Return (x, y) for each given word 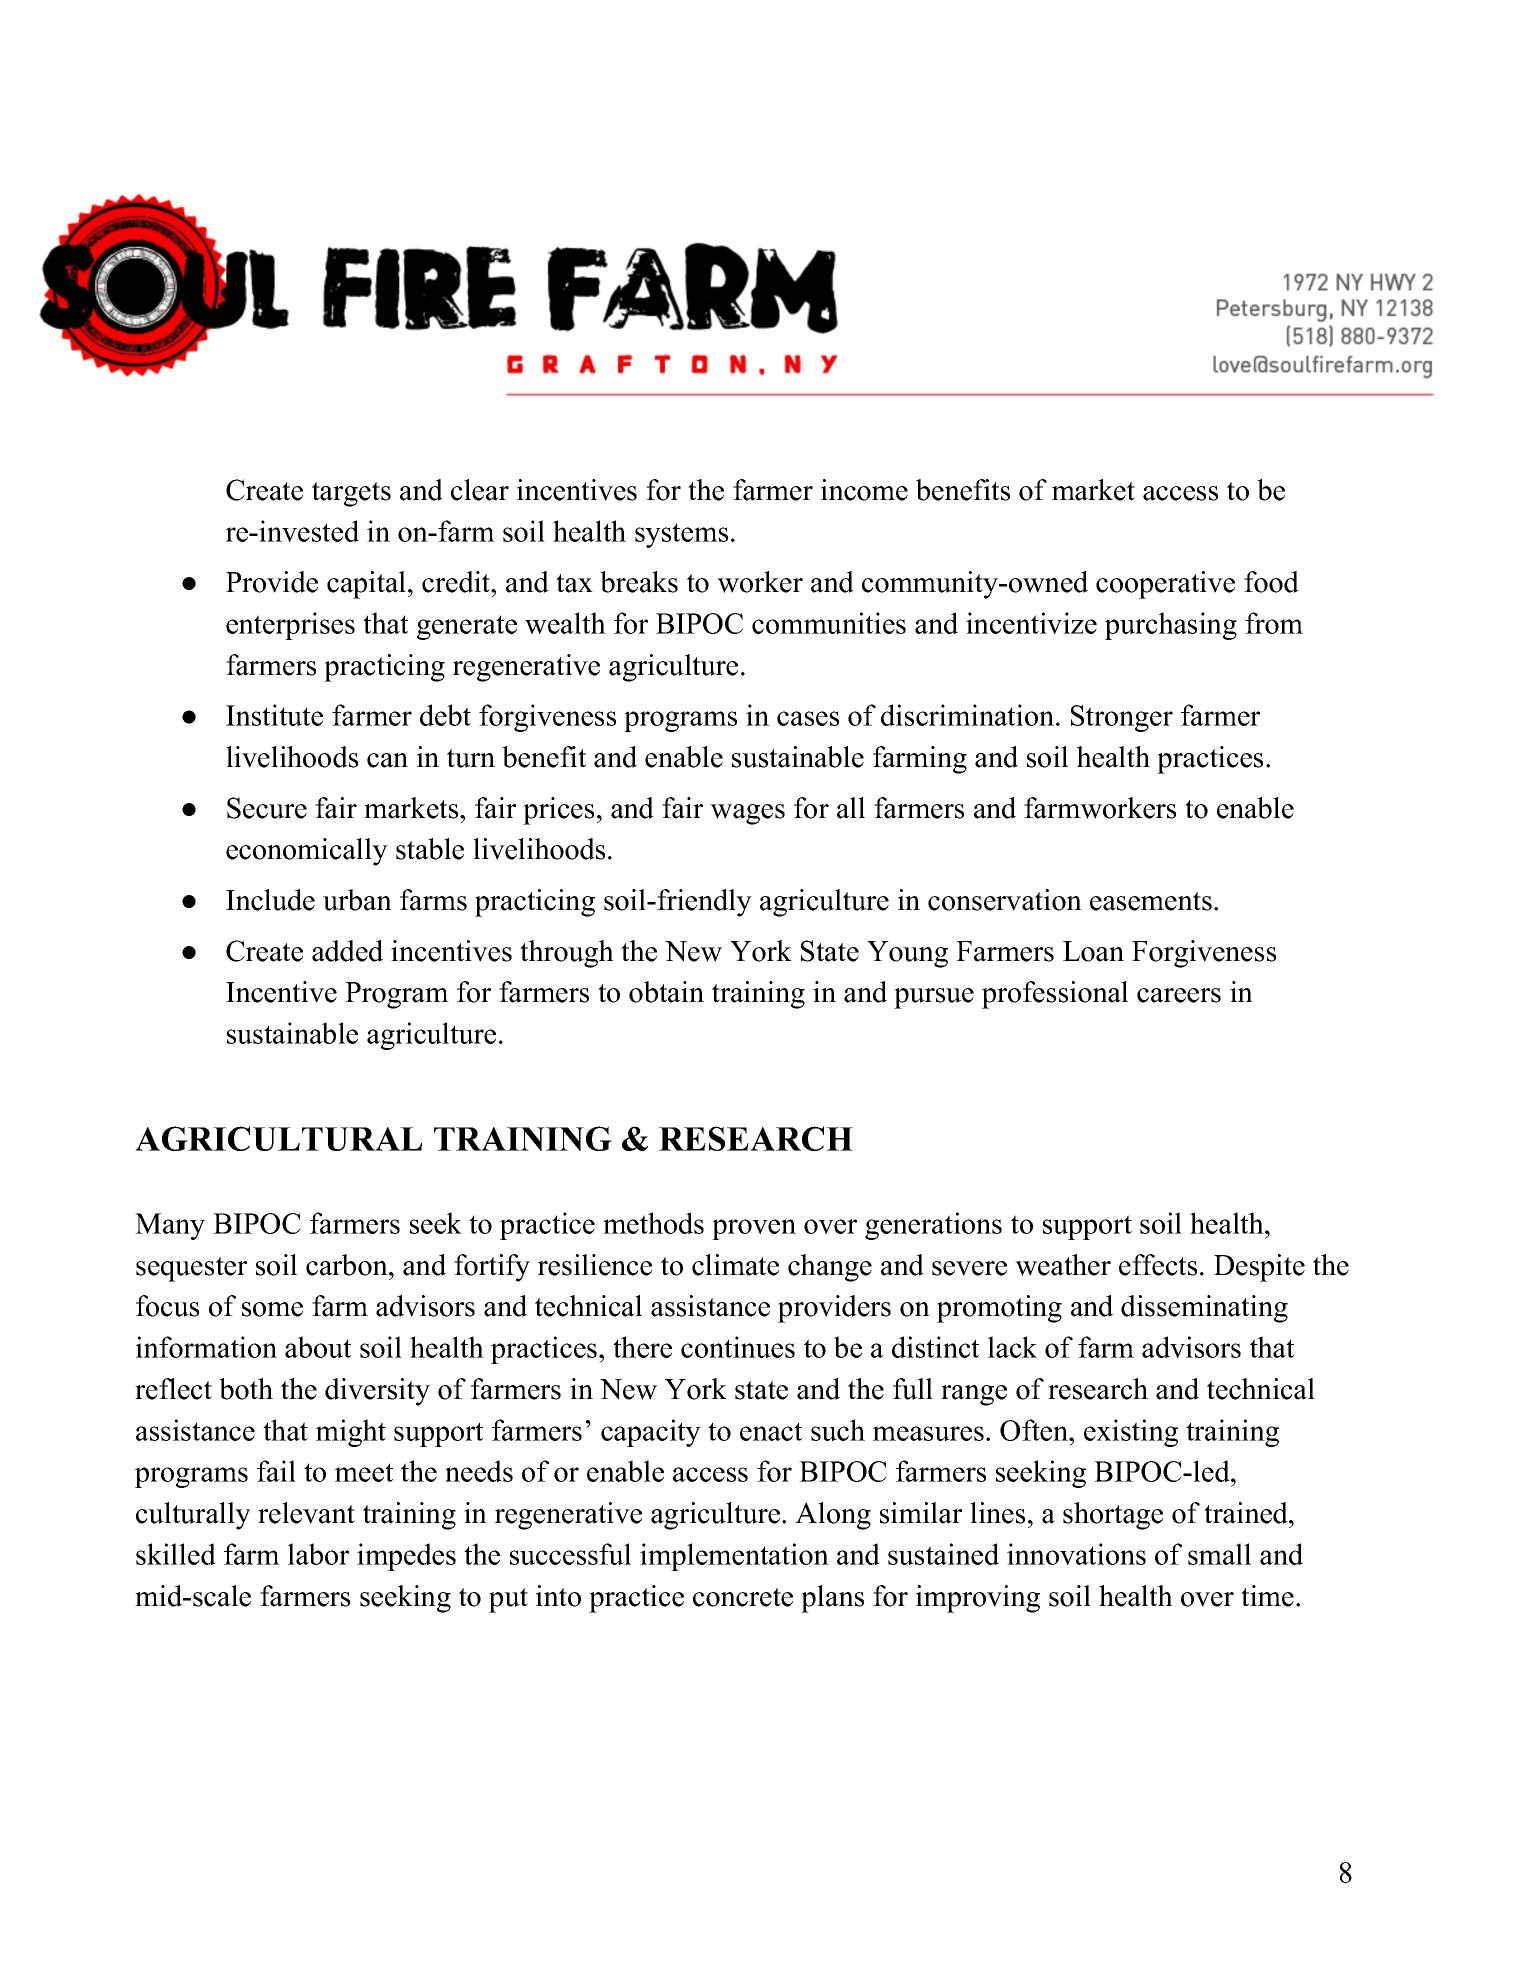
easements (1151, 901)
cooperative (1165, 585)
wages (747, 814)
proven (754, 1229)
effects (1158, 1265)
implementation (734, 1557)
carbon (348, 1265)
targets (351, 494)
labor (318, 1554)
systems (681, 535)
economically (307, 852)
